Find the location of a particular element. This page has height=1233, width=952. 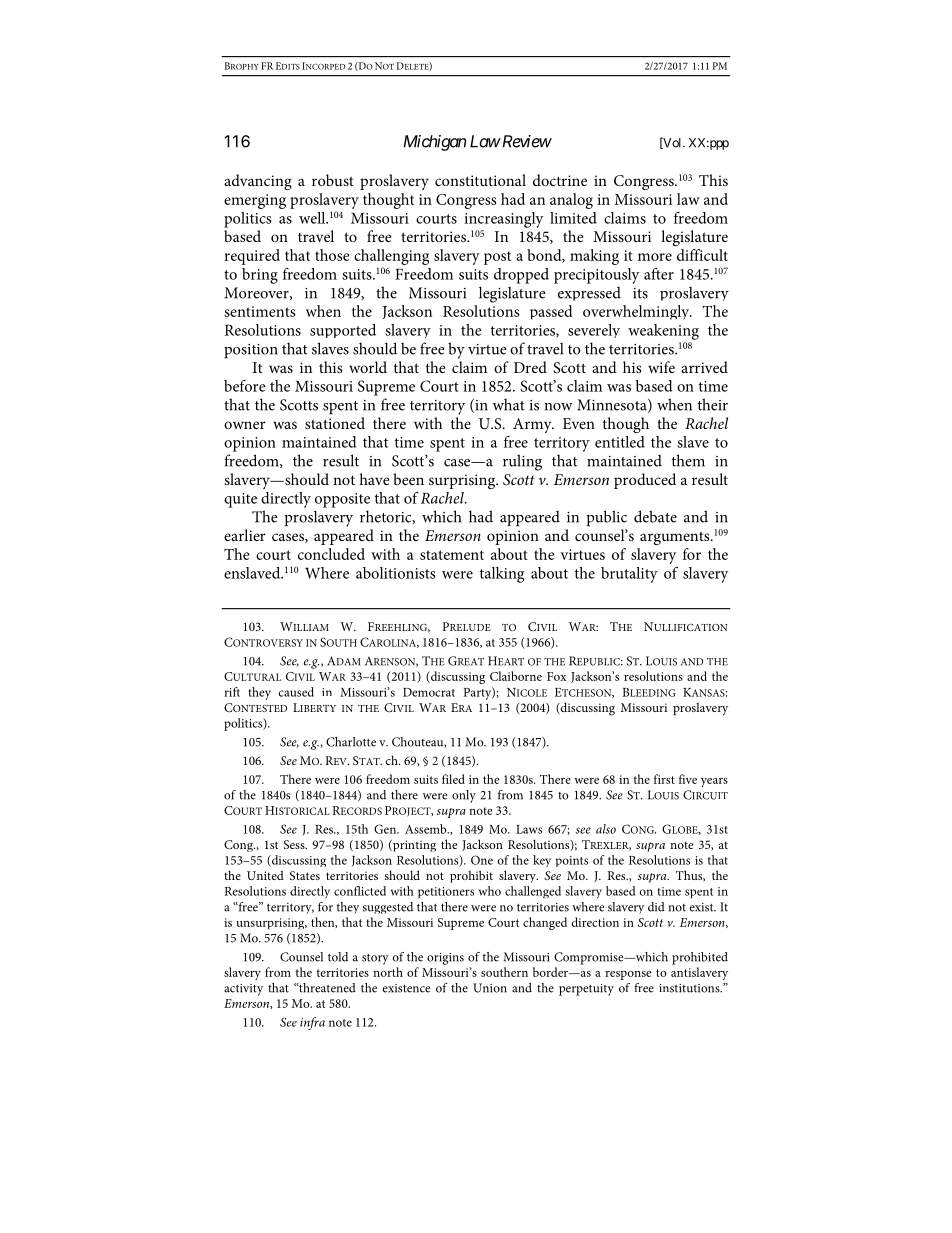

brutality is located at coordinates (629, 575).
